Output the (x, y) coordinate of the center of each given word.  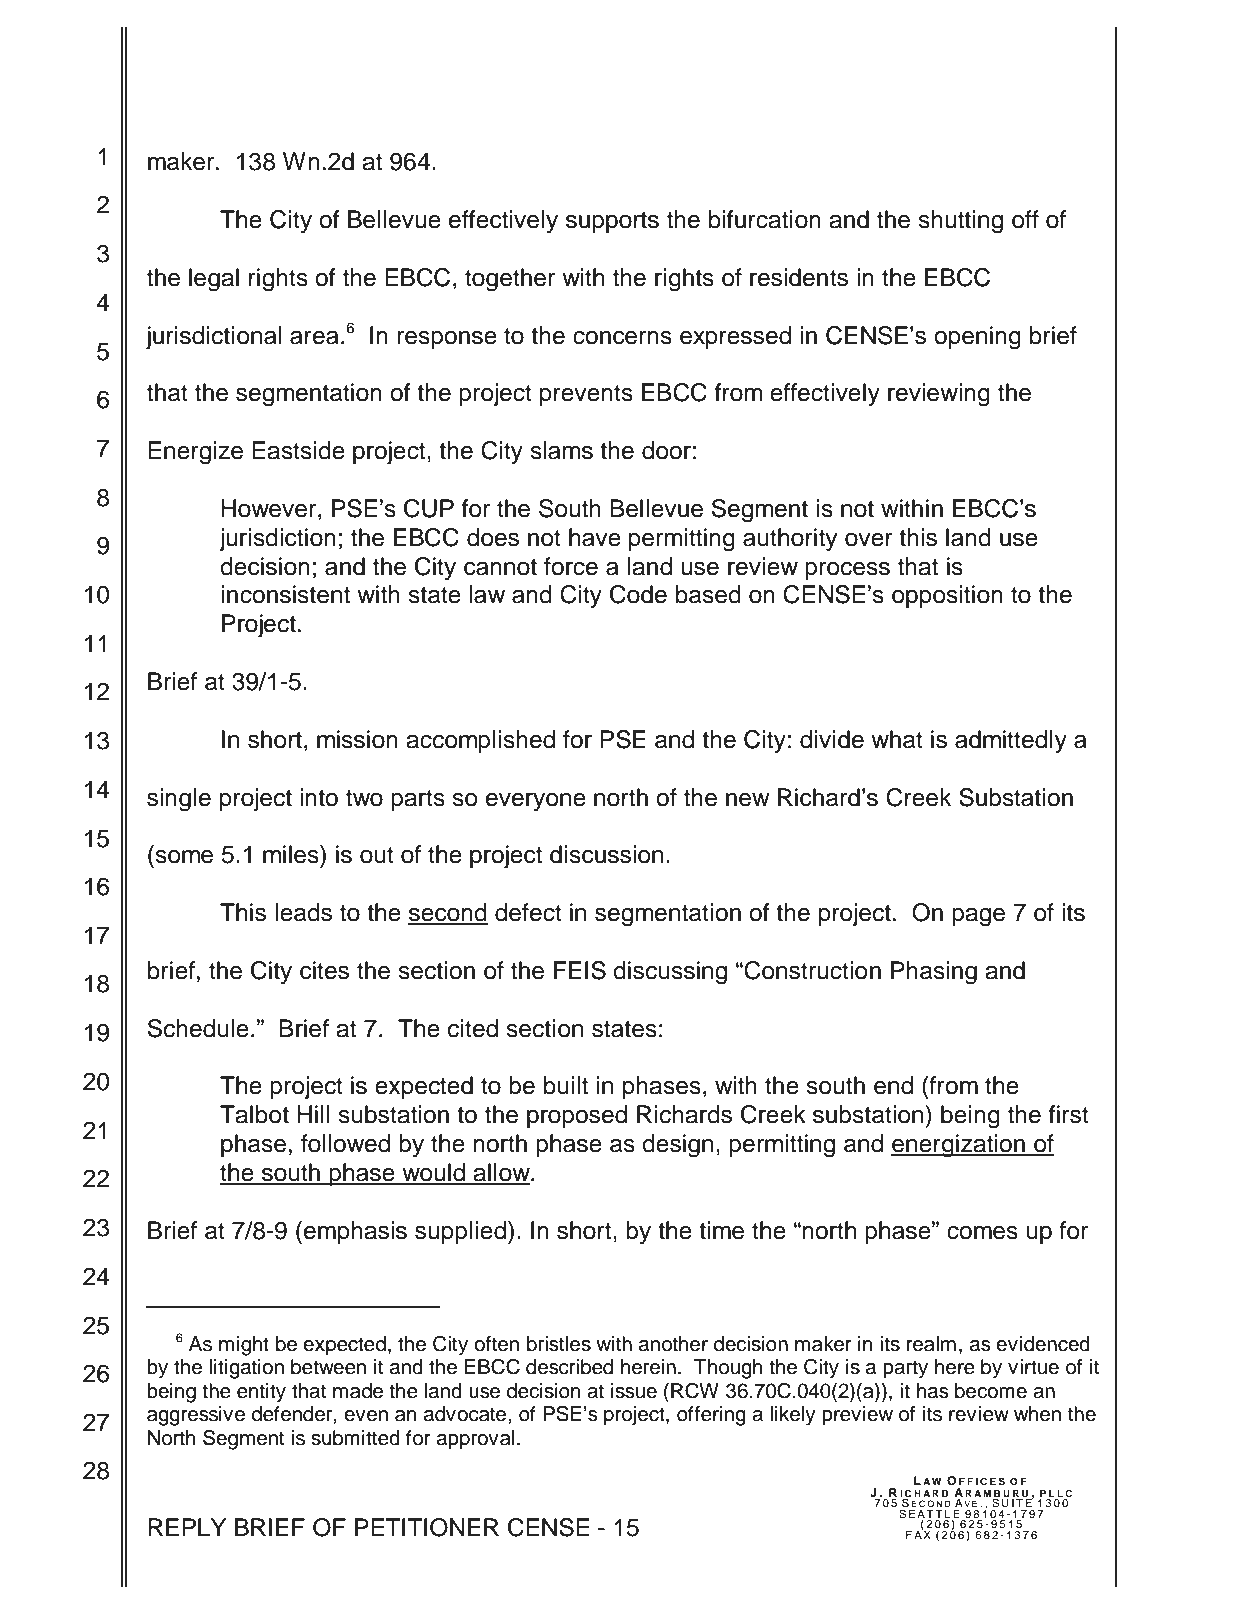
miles (292, 854)
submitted (355, 1438)
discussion (606, 854)
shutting (960, 222)
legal (214, 280)
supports (612, 222)
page (978, 917)
